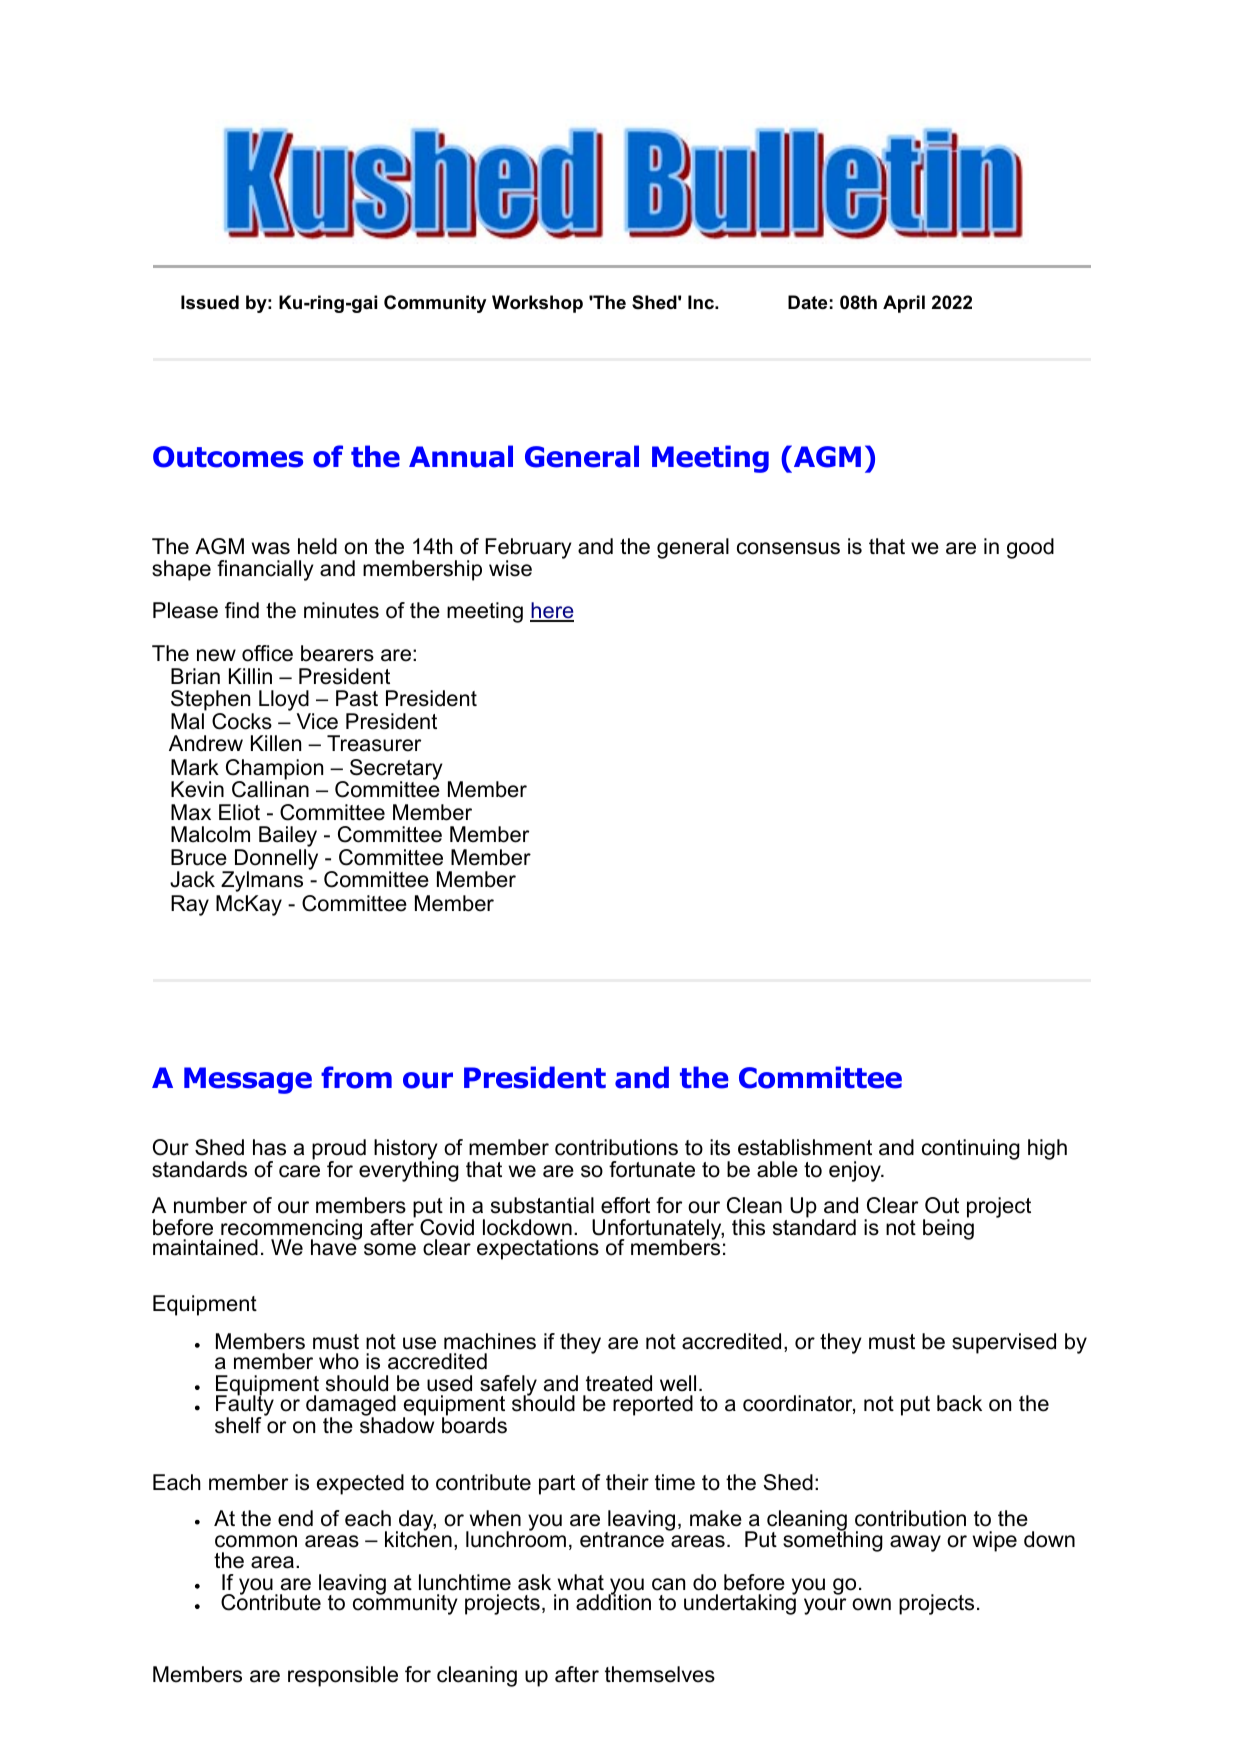 The height and width of the screenshot is (1755, 1240). I want to click on addition, so click(613, 1601).
